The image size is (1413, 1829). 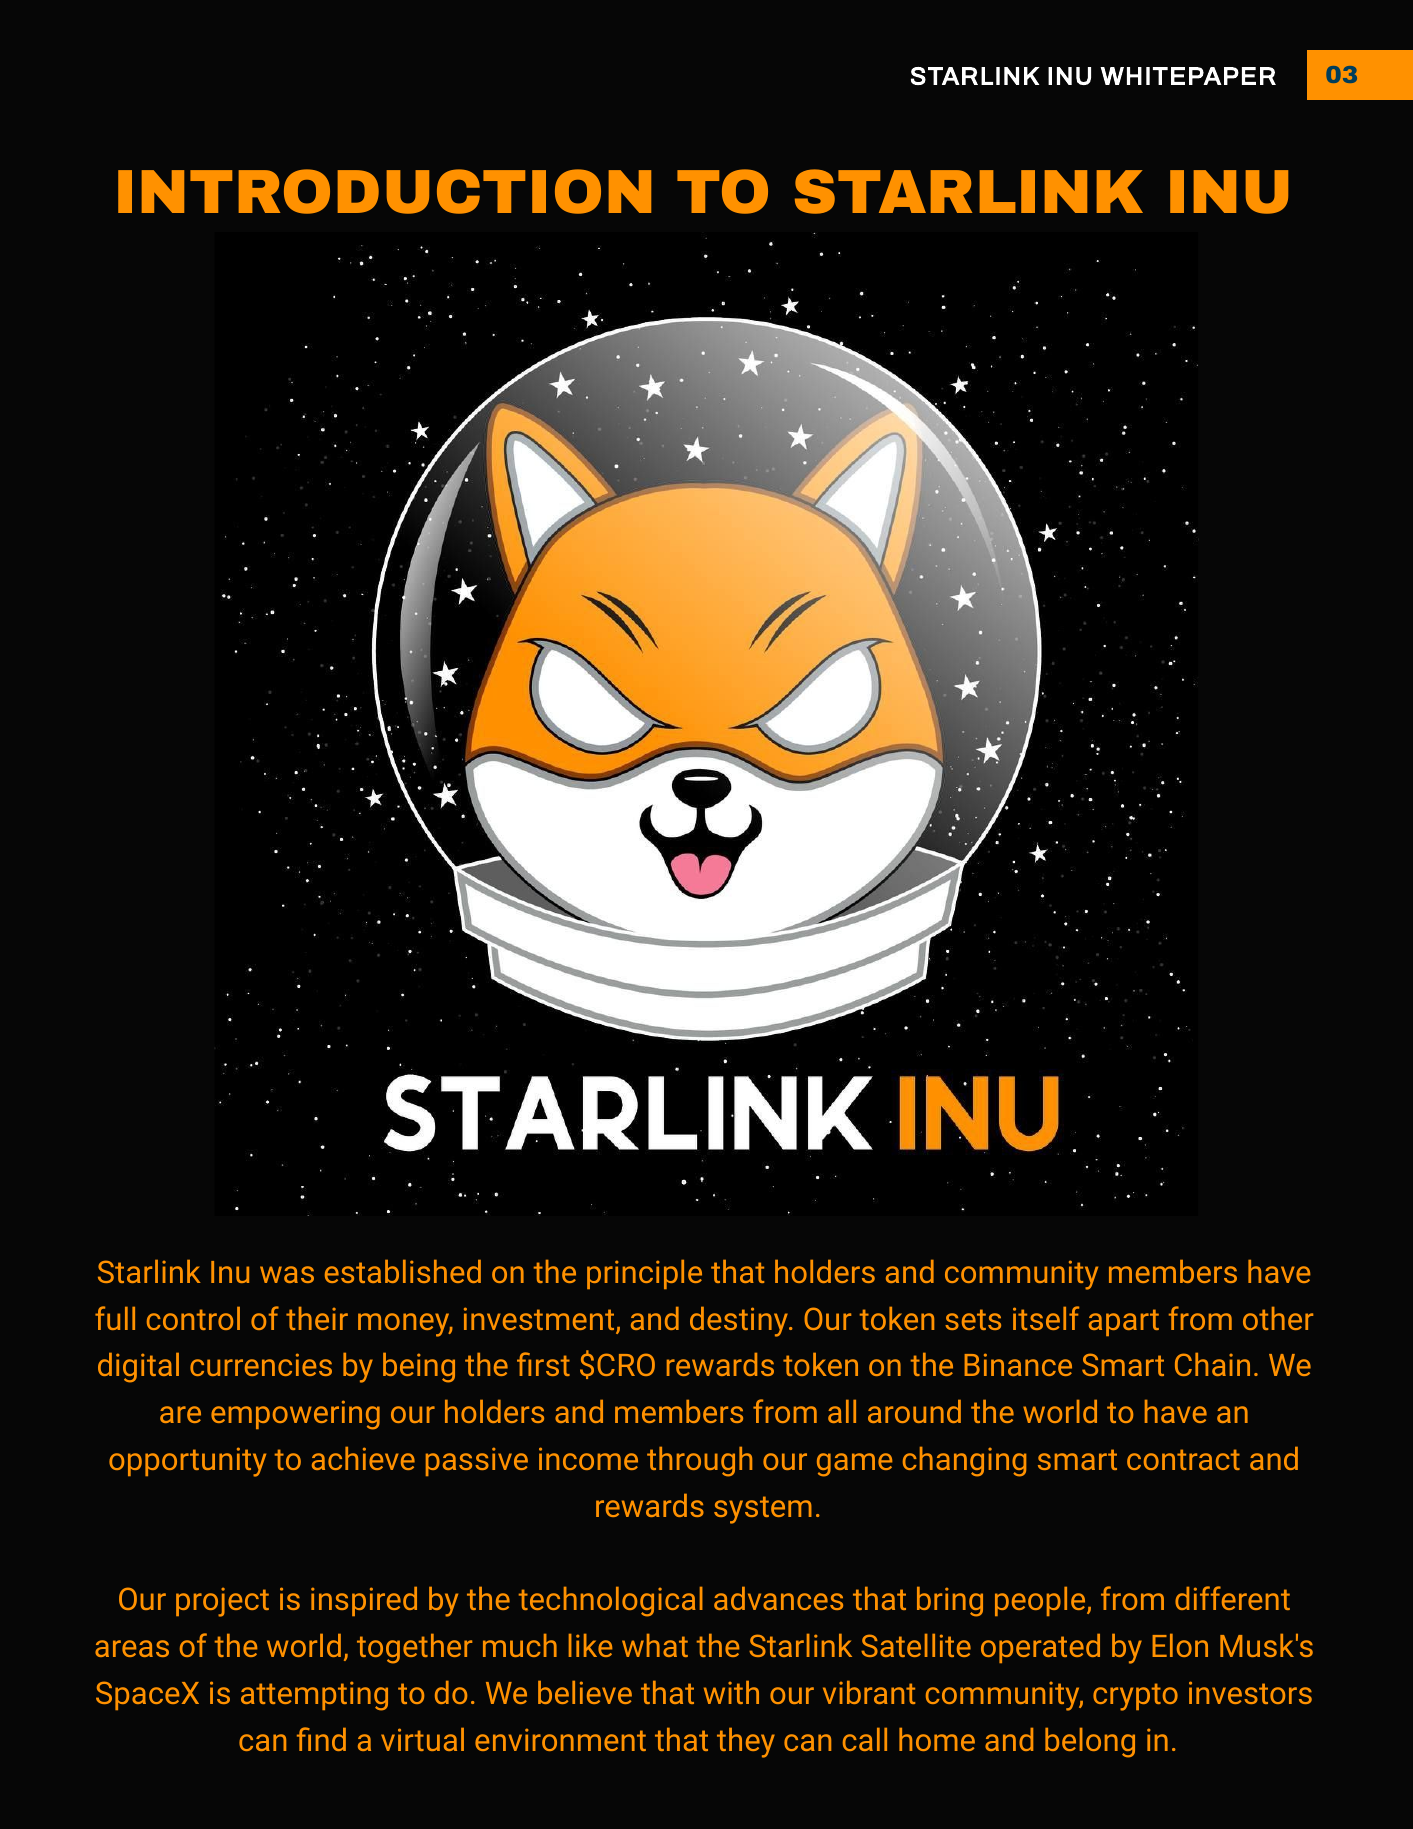 I want to click on attempting, so click(x=314, y=1696).
